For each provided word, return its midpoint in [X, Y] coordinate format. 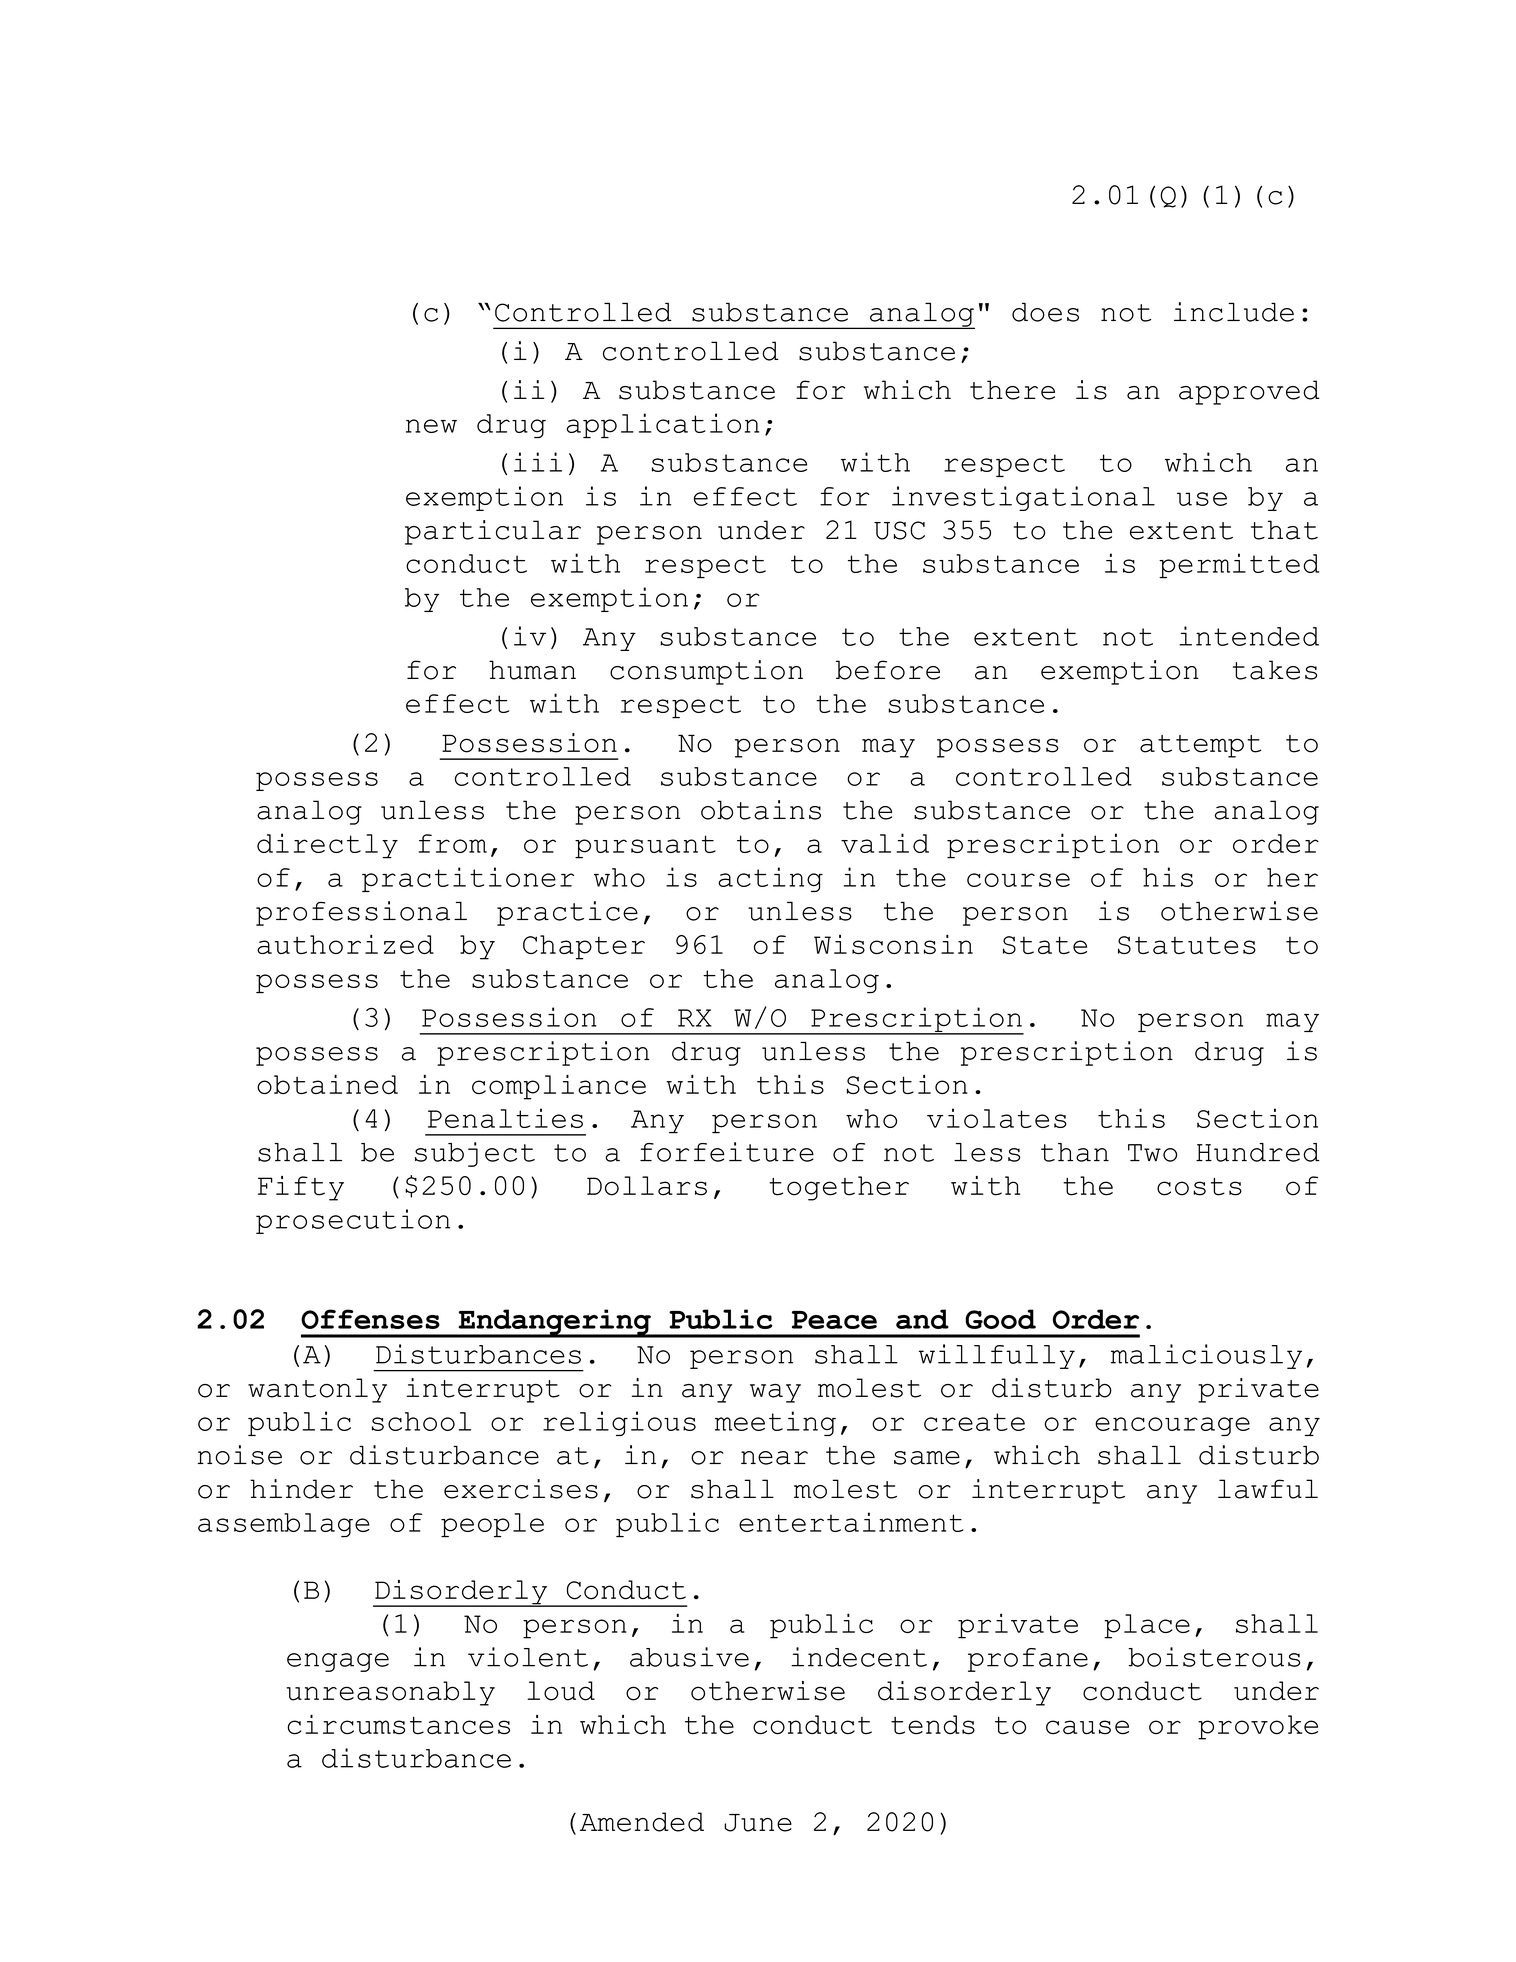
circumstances [398, 1725]
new [431, 426]
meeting [775, 1423]
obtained [327, 1084]
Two [1152, 1153]
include [1234, 312]
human [532, 670]
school [421, 1421]
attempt [1200, 746]
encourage [1172, 1426]
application [663, 425]
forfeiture [727, 1152]
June [758, 1823]
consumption [706, 672]
